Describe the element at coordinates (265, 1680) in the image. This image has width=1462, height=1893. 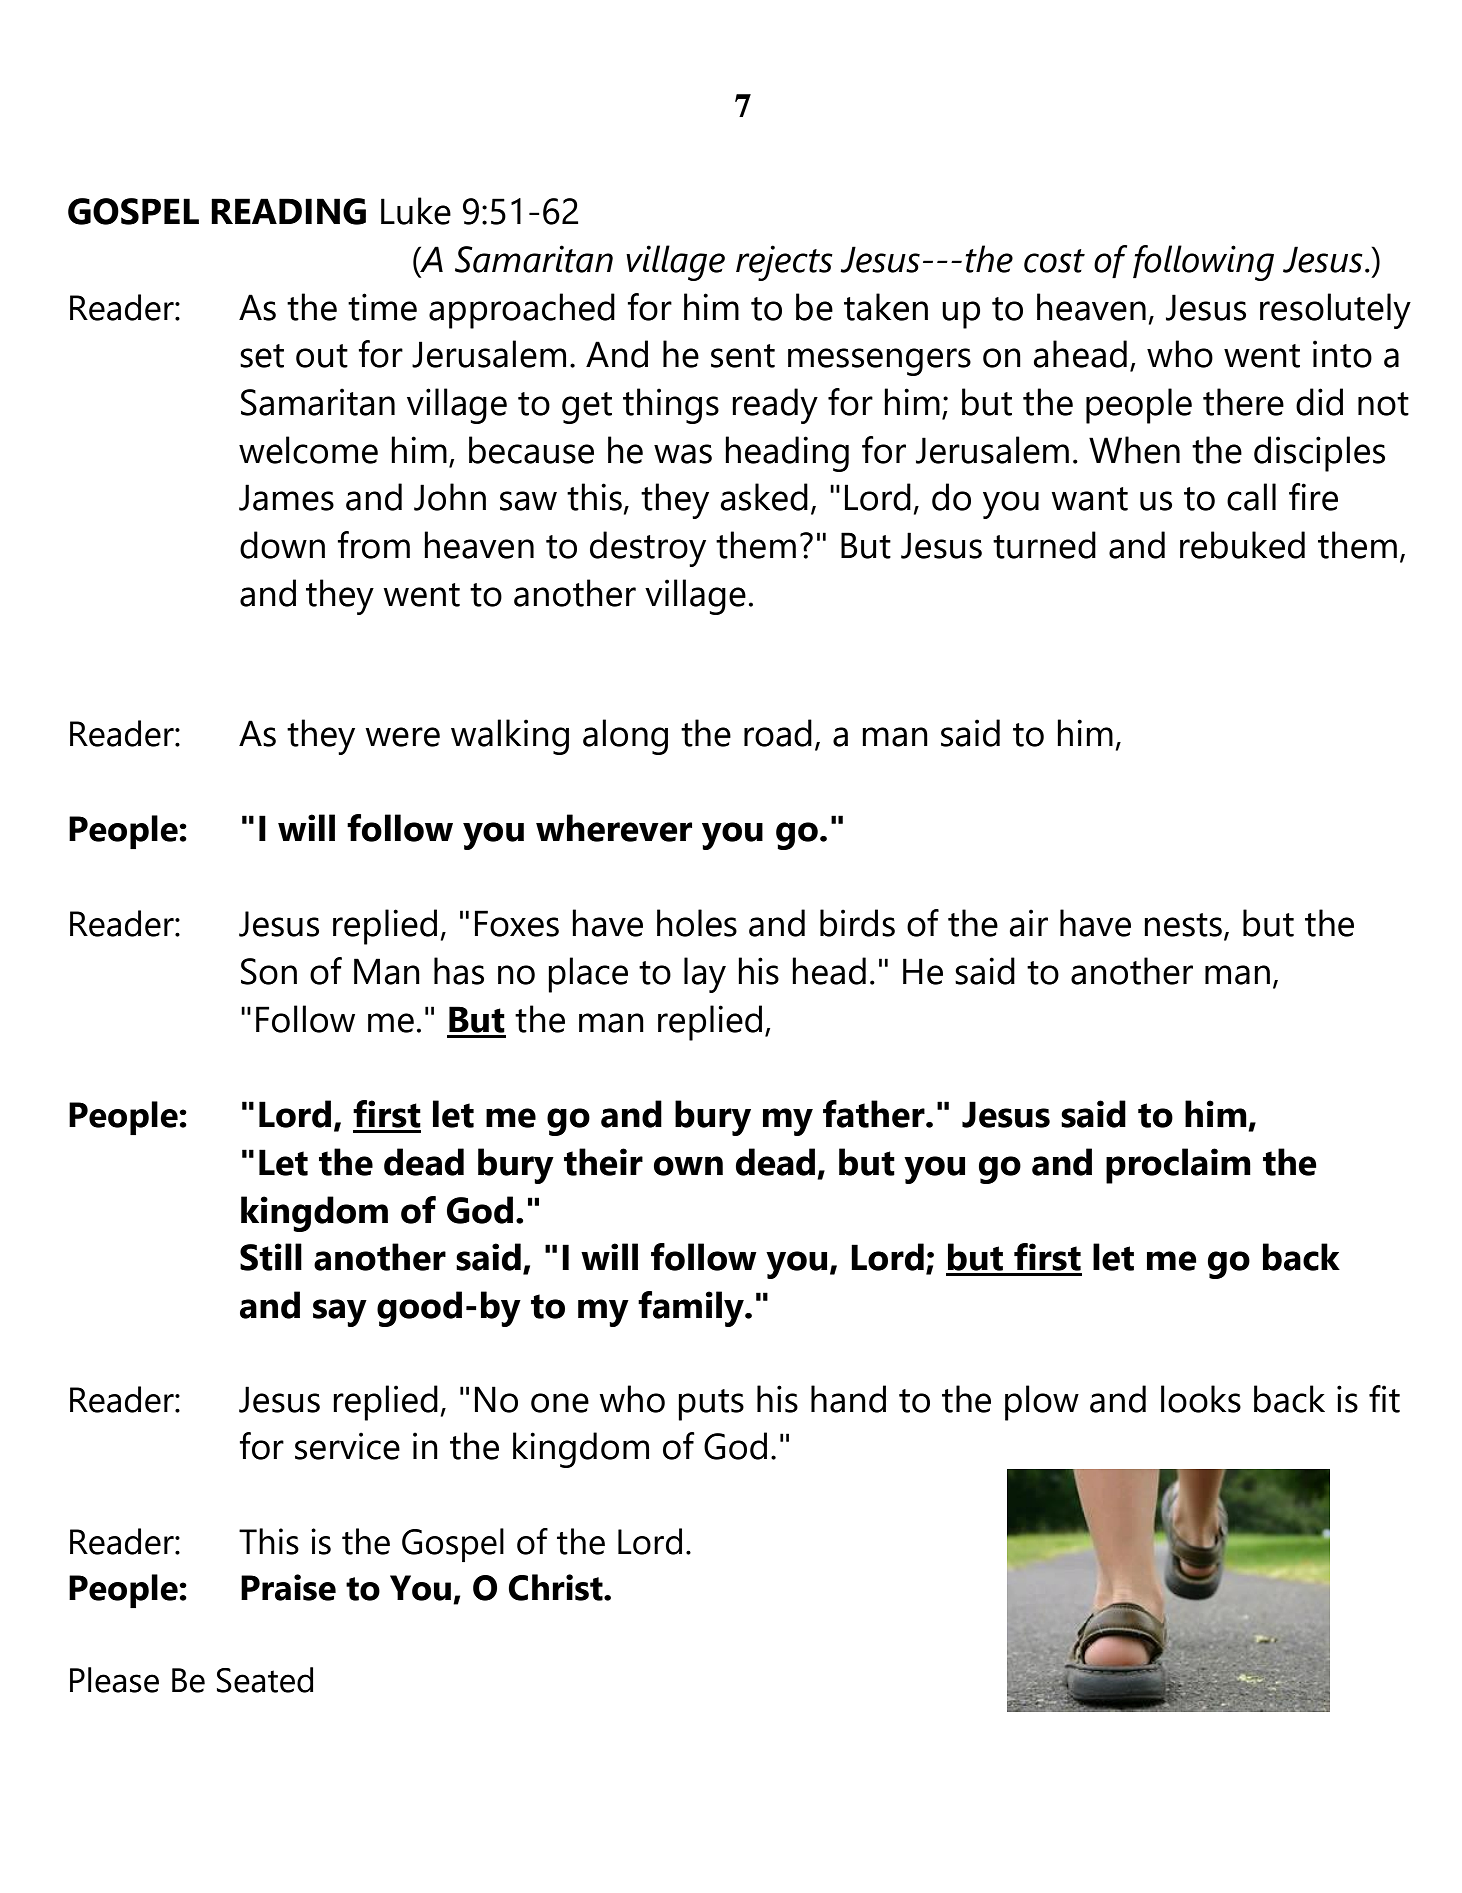
I see `Seated` at that location.
